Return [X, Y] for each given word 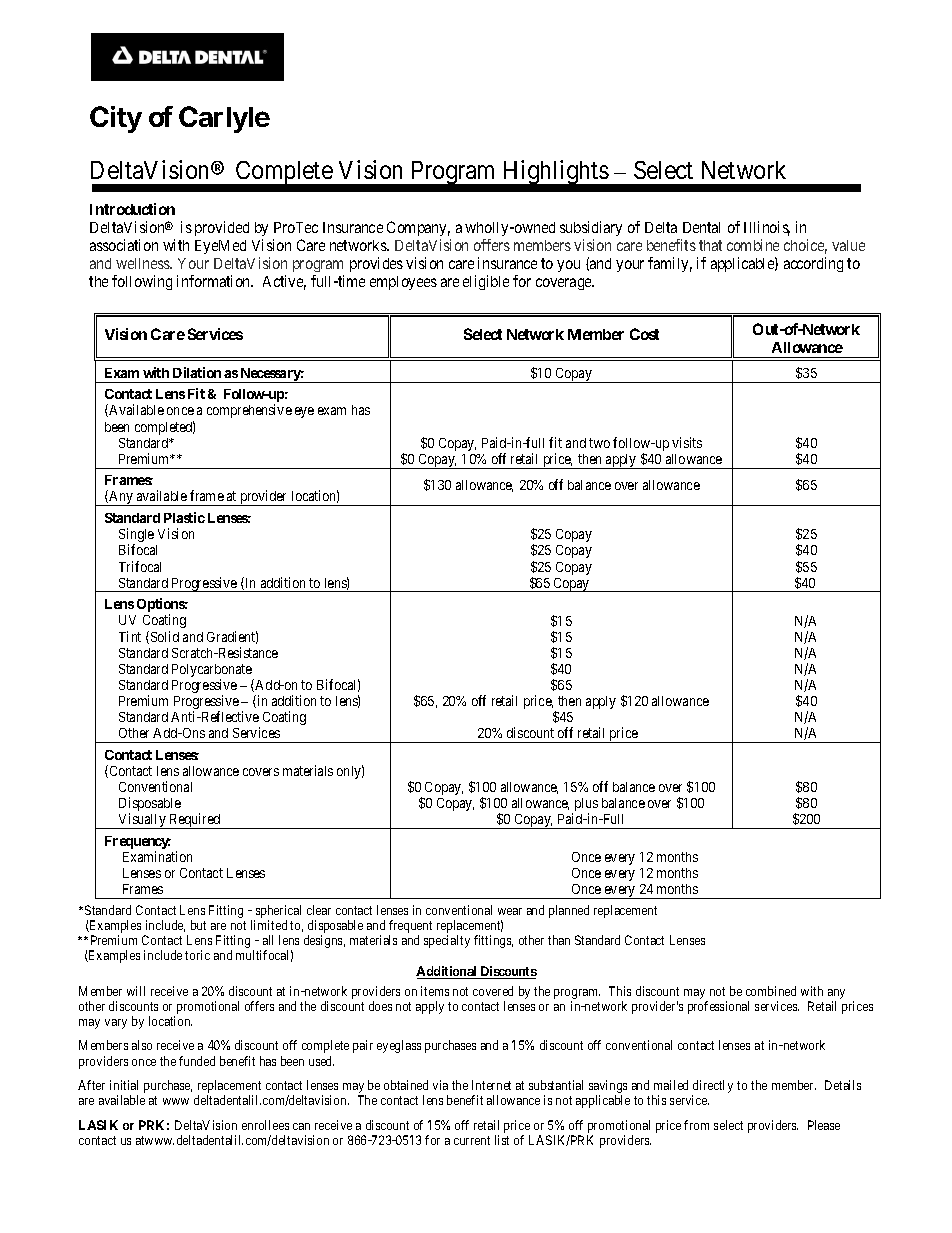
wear [510, 911]
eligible [486, 282]
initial [124, 1085]
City [116, 119]
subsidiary [591, 228]
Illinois [767, 228]
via [440, 1085]
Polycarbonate [213, 672]
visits [687, 442]
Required [195, 821]
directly [712, 1088]
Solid [163, 637]
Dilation [197, 372]
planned [569, 911]
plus [585, 806]
